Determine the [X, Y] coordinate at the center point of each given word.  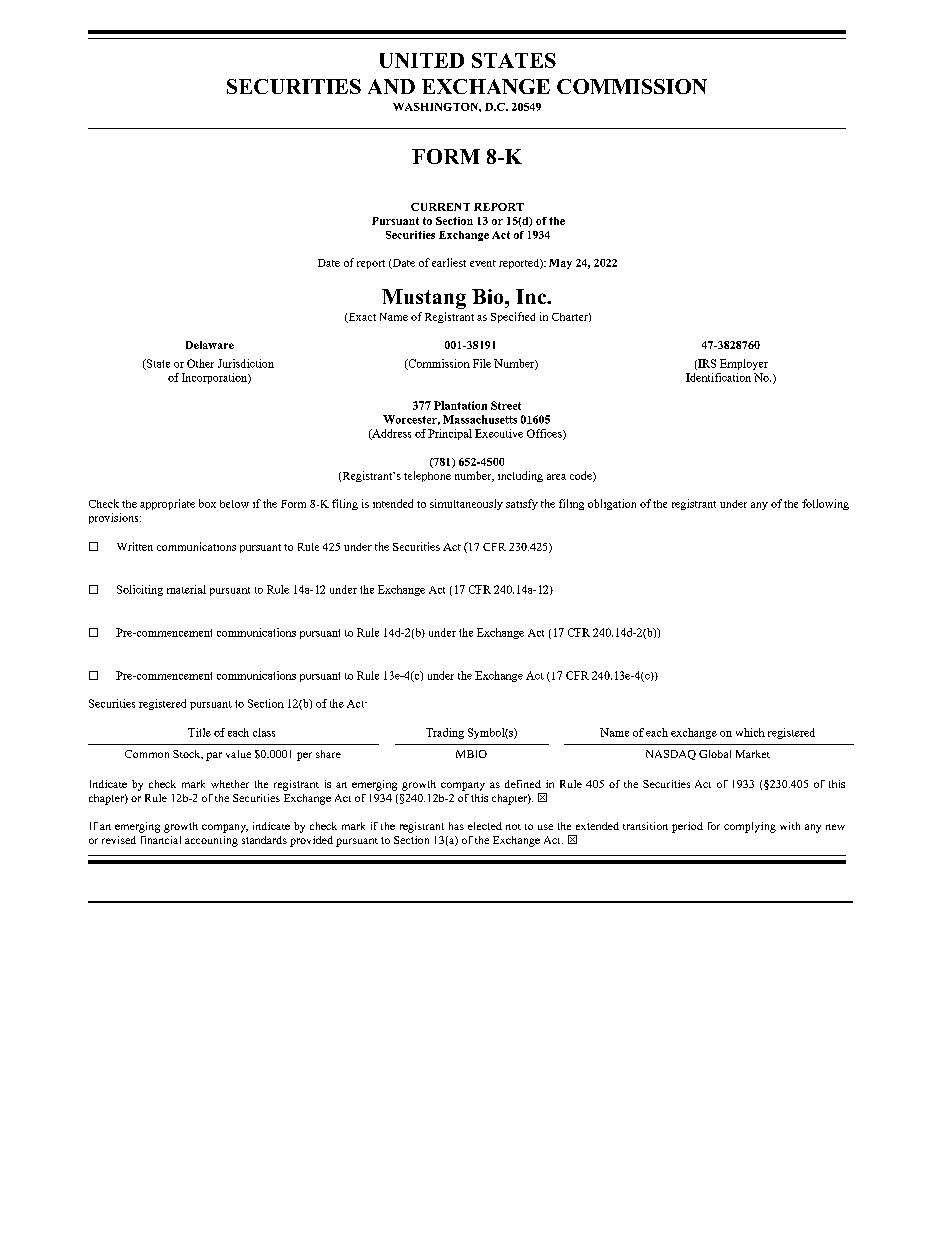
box [207, 503]
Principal [450, 434]
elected [485, 826]
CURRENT [440, 207]
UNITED [422, 60]
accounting [211, 841]
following [825, 504]
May [560, 264]
